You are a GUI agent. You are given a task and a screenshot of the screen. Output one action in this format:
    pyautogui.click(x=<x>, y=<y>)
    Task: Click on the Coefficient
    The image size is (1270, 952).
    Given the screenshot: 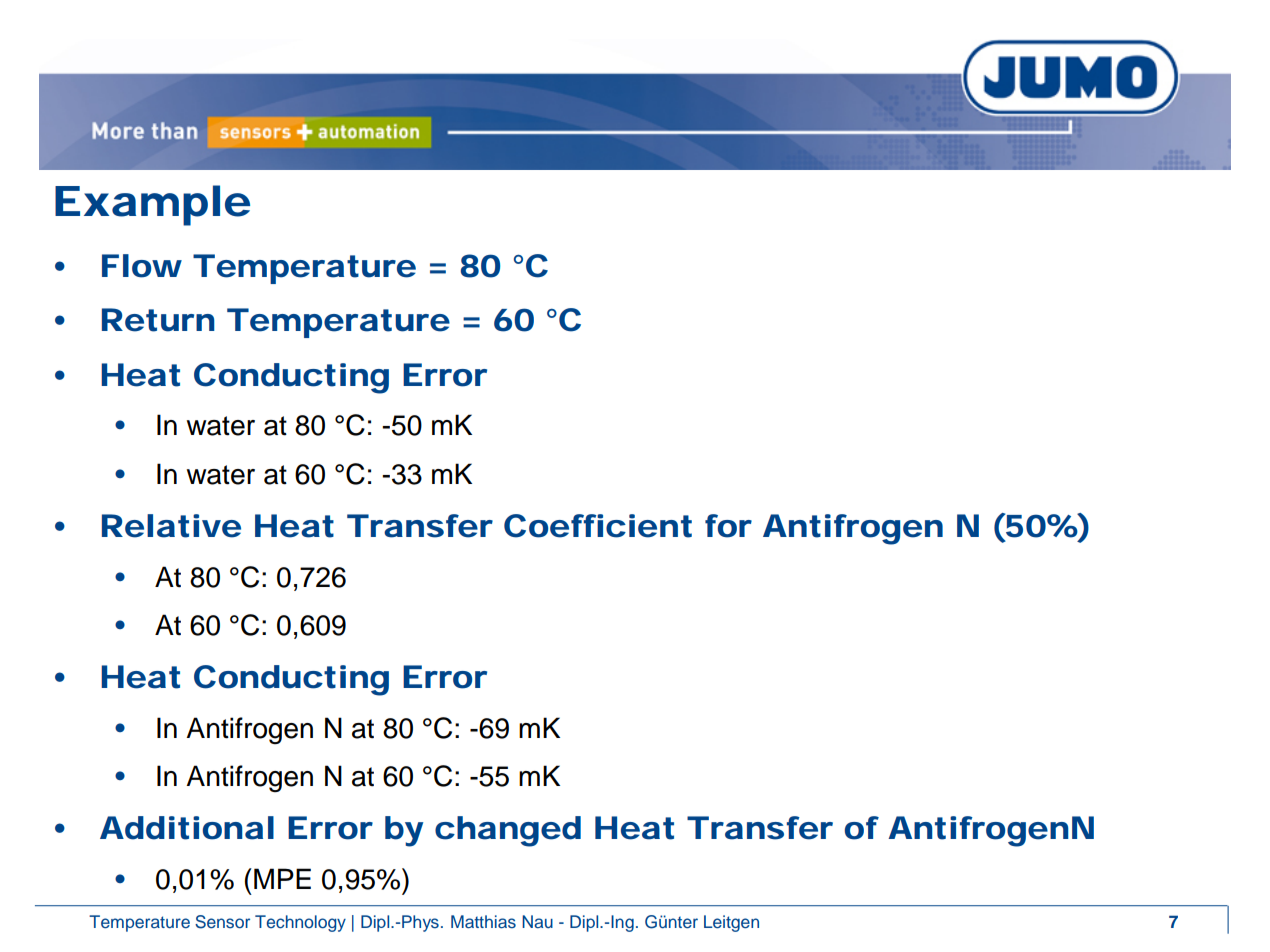 What is the action you would take?
    pyautogui.click(x=598, y=526)
